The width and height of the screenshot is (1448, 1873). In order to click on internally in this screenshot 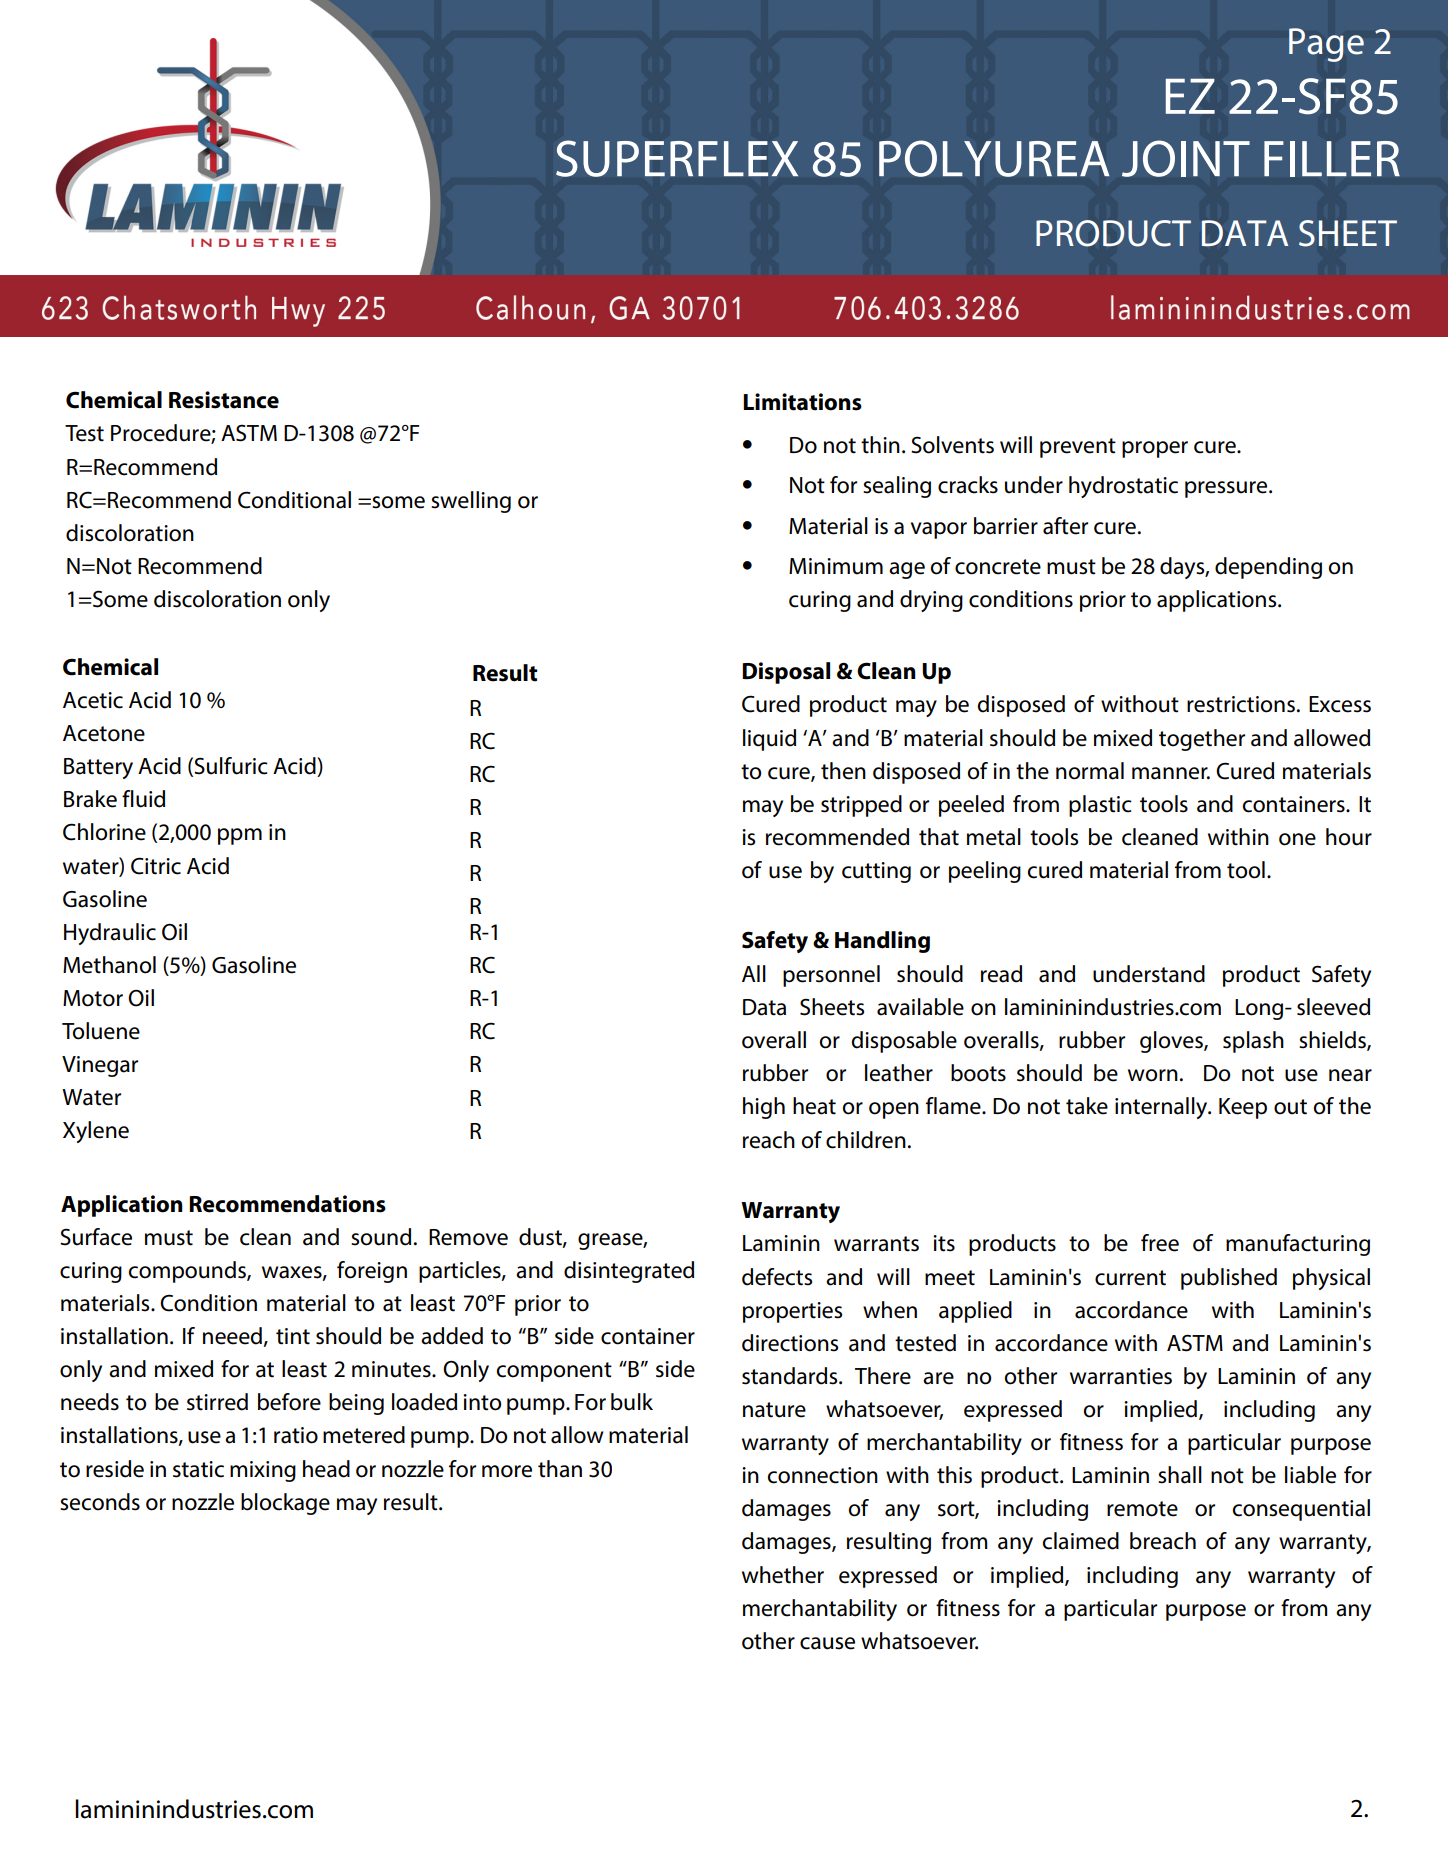, I will do `click(1162, 1108)`.
